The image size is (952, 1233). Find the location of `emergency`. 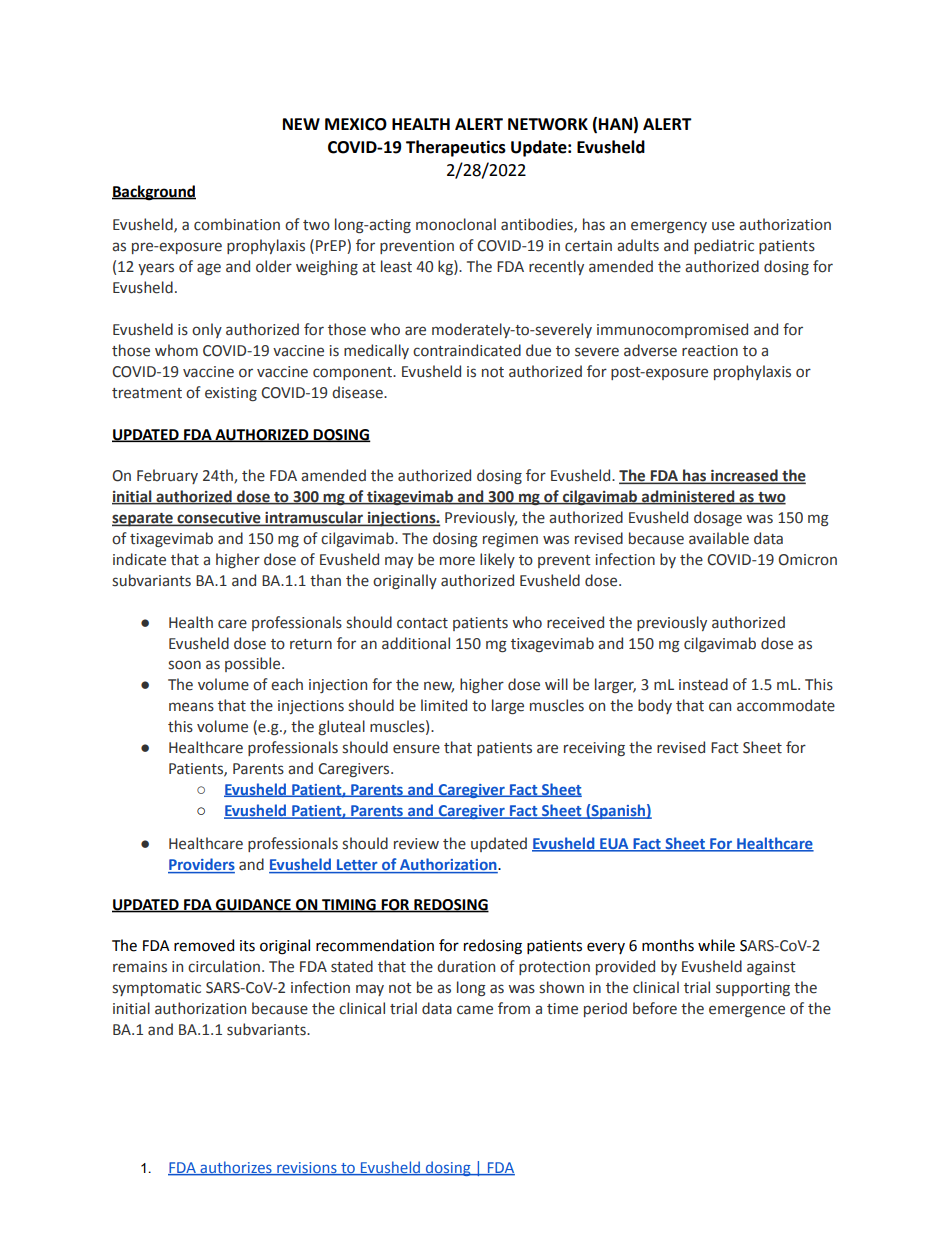

emergency is located at coordinates (669, 227).
